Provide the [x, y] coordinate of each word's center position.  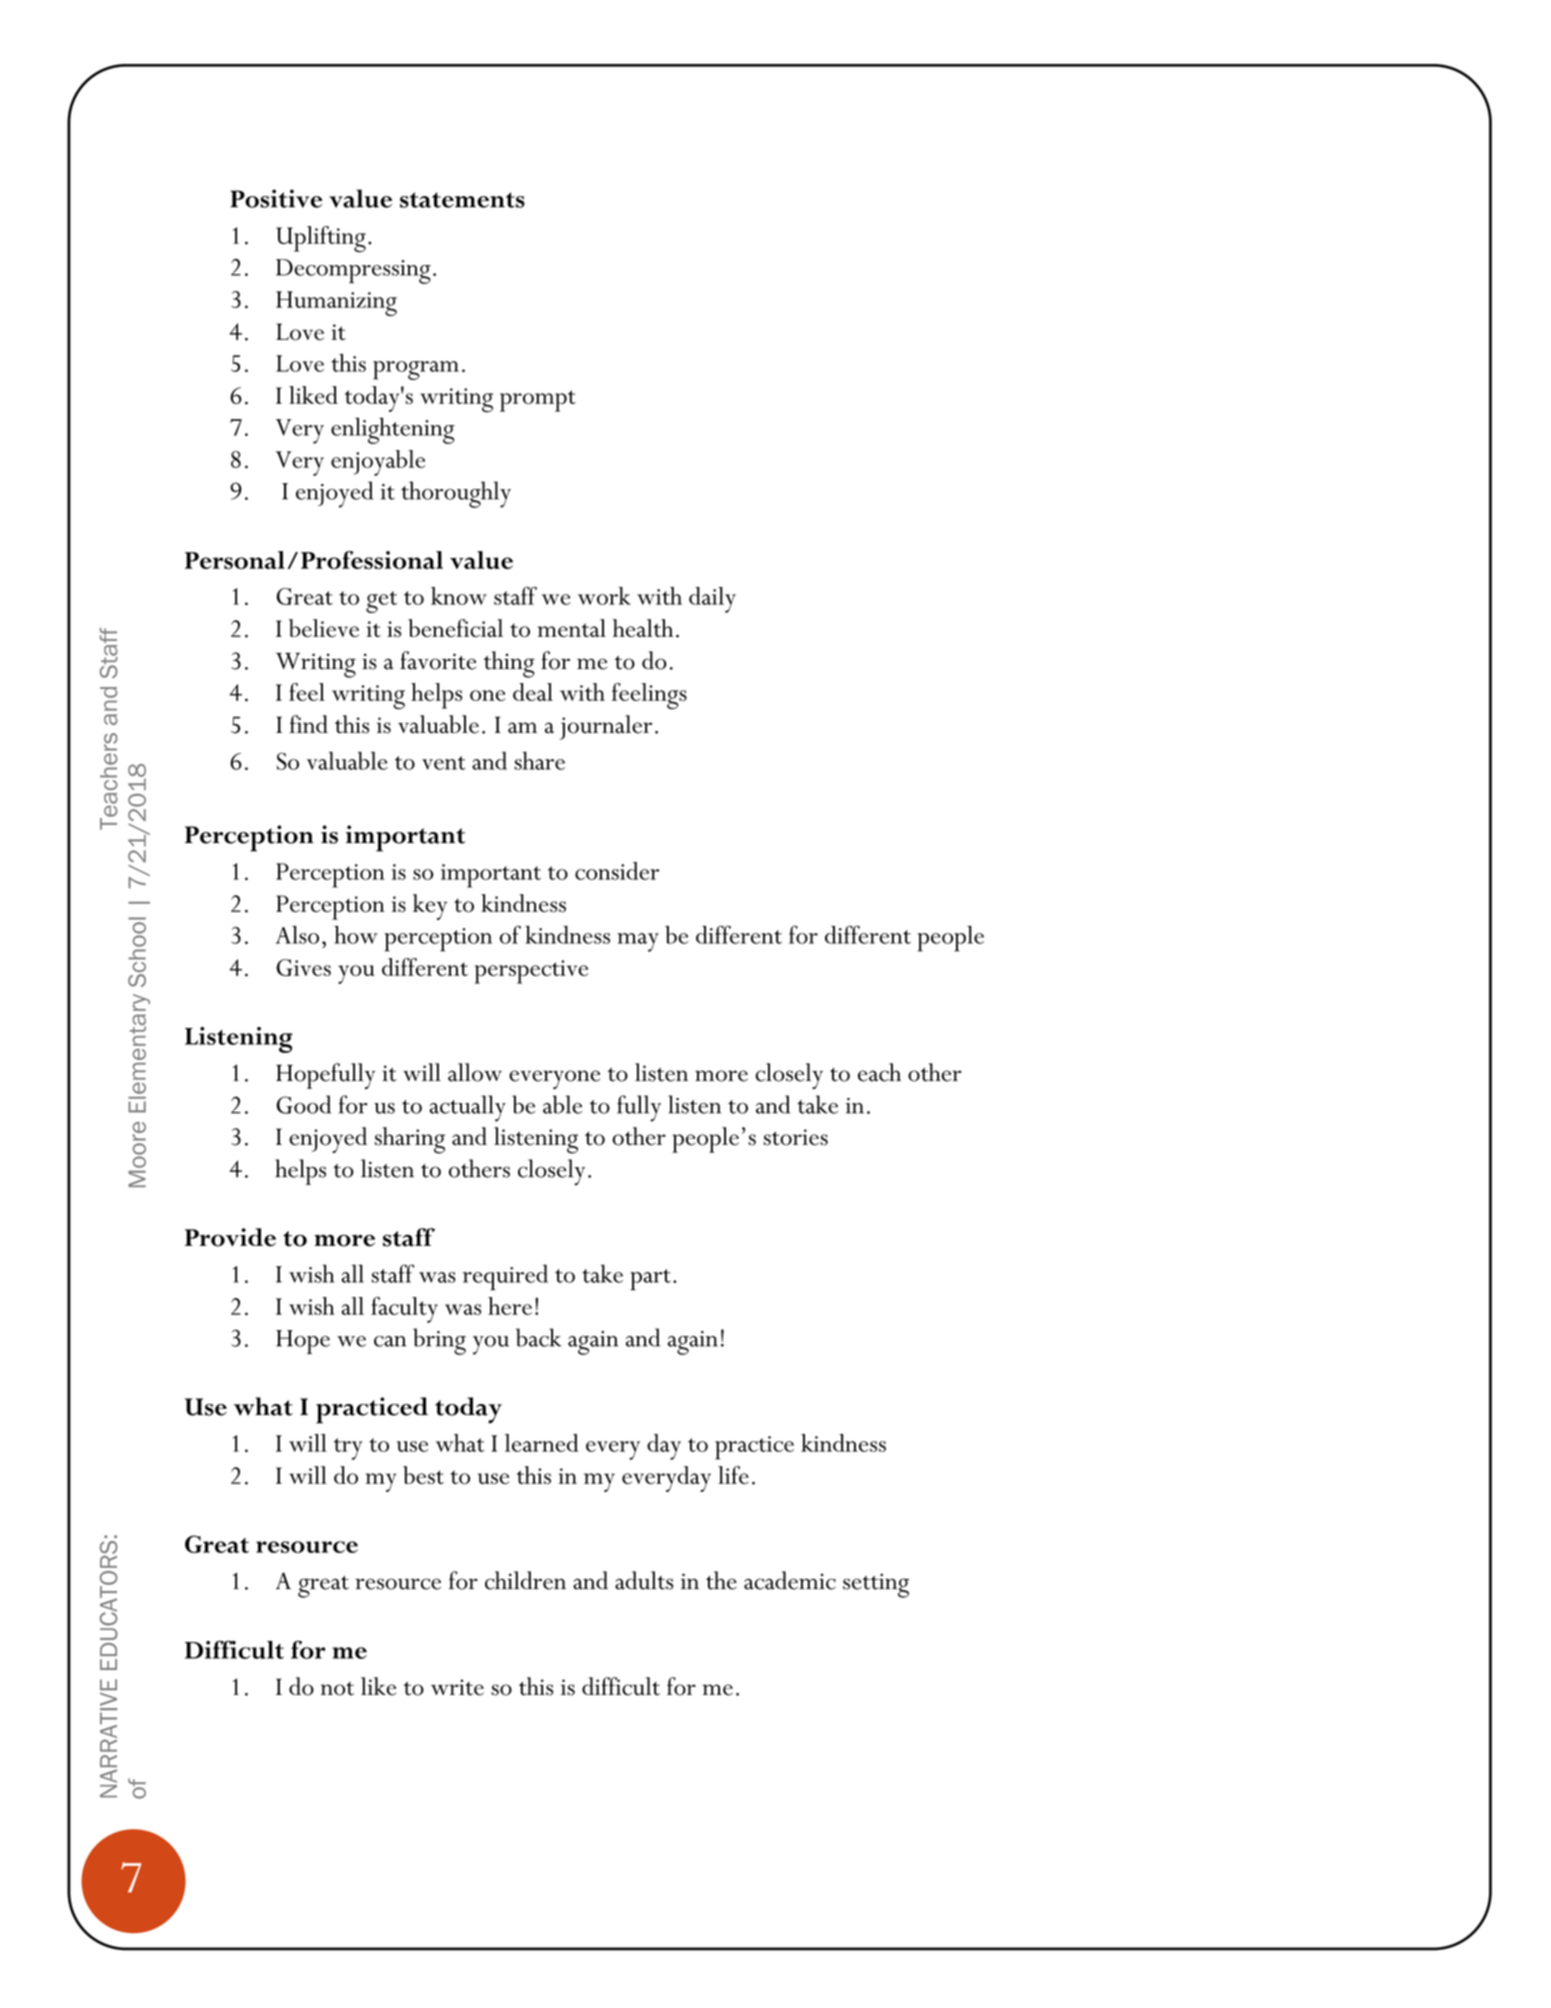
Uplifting [321, 239]
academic [790, 1580]
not [337, 1689]
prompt [538, 401]
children [525, 1580]
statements [462, 200]
